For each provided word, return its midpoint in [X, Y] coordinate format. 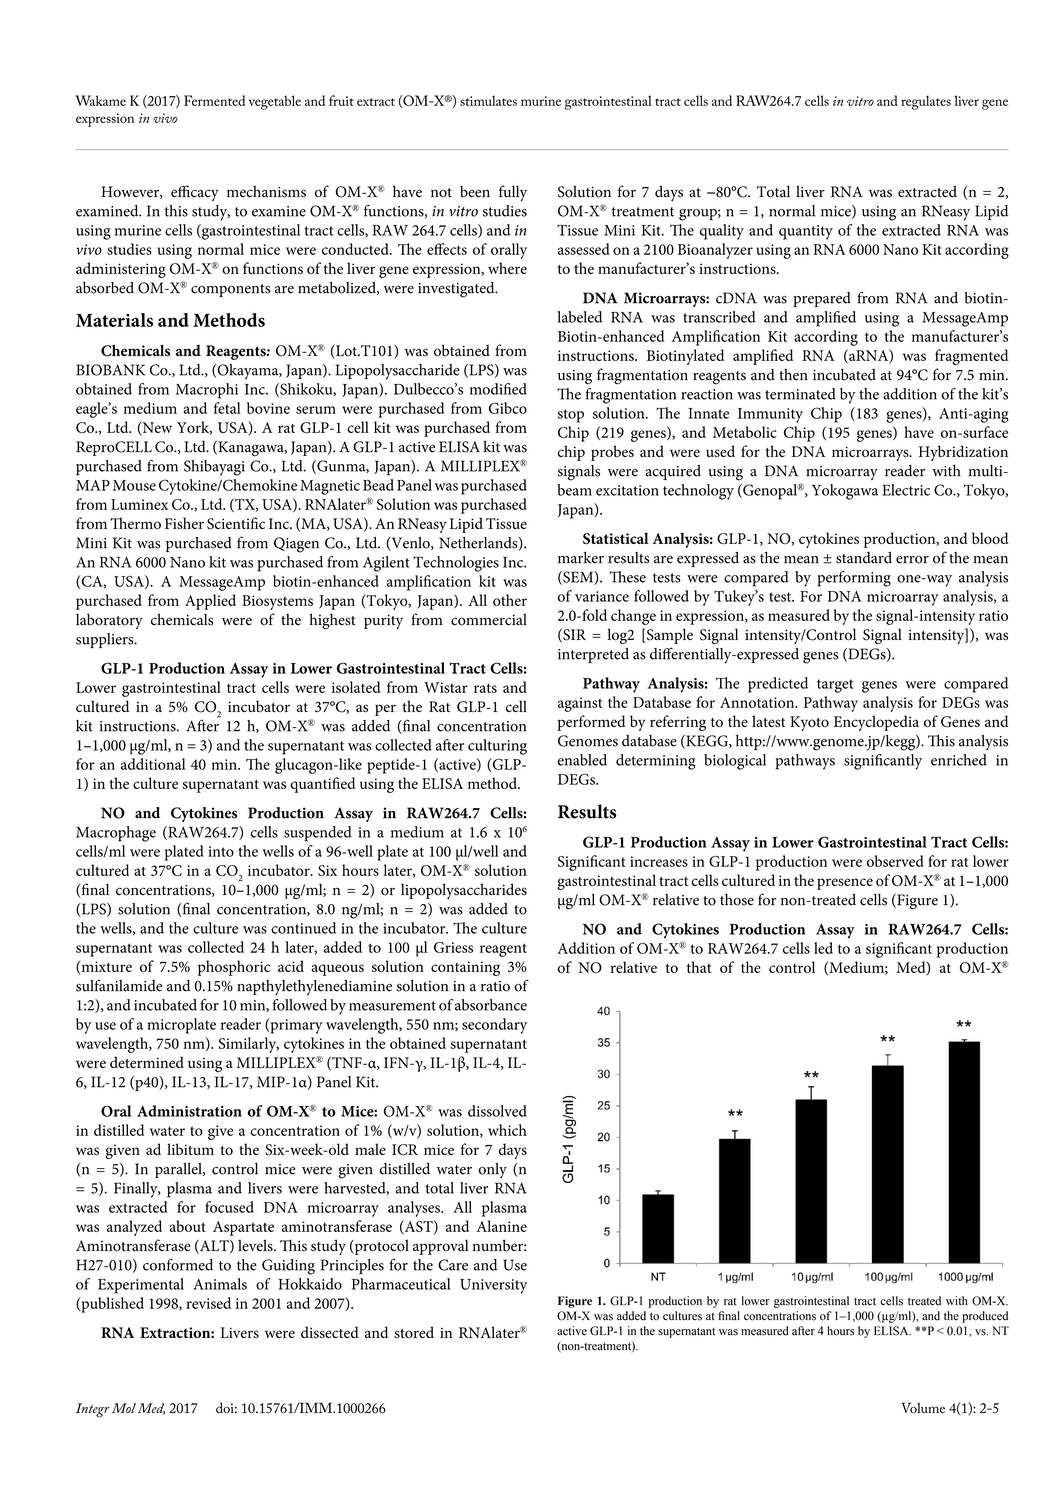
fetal [227, 408]
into [221, 851]
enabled [582, 760]
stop [571, 416]
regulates [926, 102]
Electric [906, 490]
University [493, 1286]
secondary [494, 1026]
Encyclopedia [876, 723]
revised [208, 1303]
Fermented [214, 100]
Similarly [248, 1045]
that [699, 967]
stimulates [488, 100]
